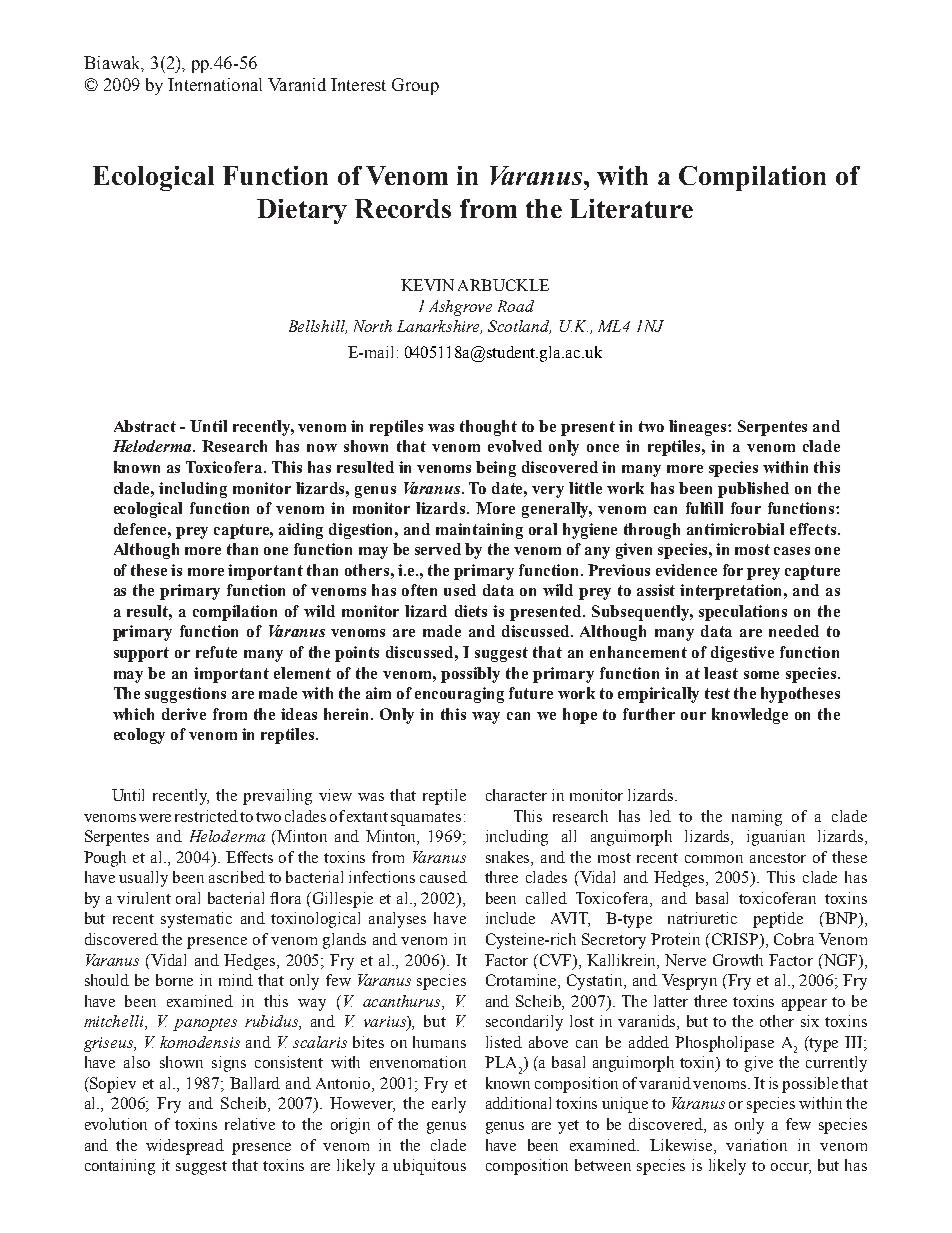 This screenshot has height=1233, width=952. What do you see at coordinates (778, 920) in the screenshot?
I see `peptide` at bounding box center [778, 920].
